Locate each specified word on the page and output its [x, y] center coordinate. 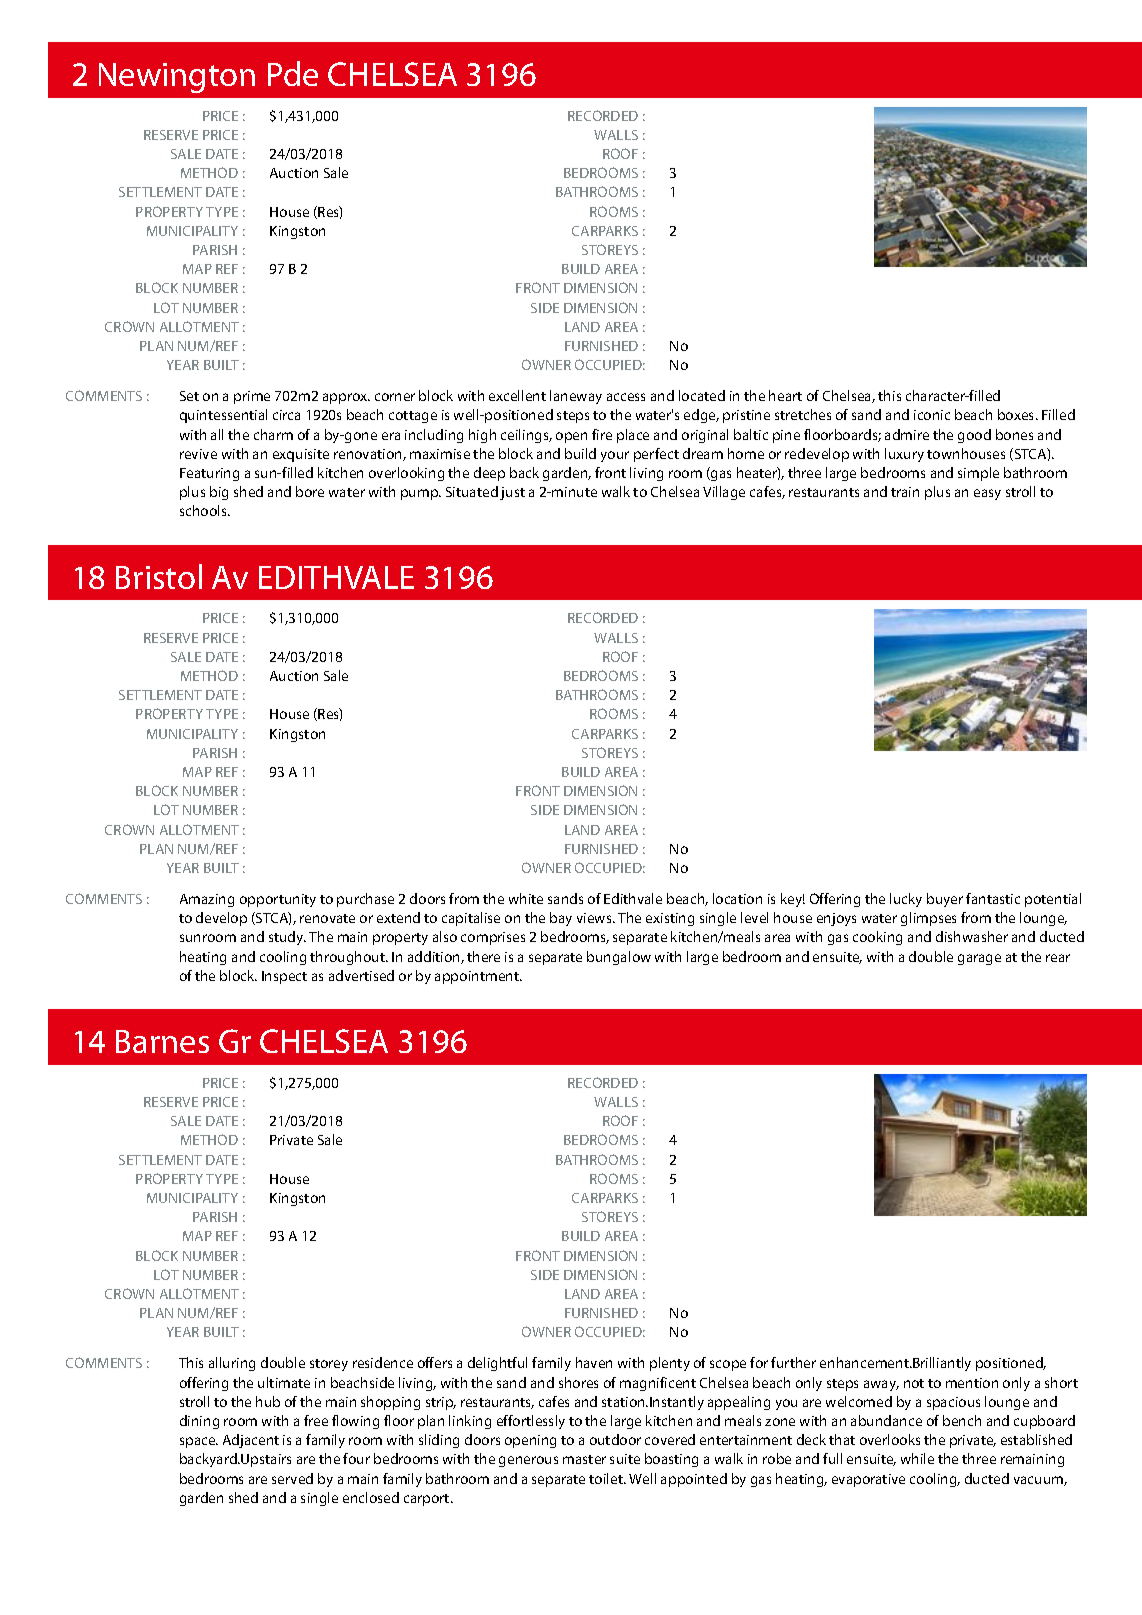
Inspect [284, 977]
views [595, 918]
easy [987, 494]
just [512, 493]
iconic [932, 415]
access [626, 397]
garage [979, 959]
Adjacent [251, 1441]
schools [204, 510]
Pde [293, 73]
